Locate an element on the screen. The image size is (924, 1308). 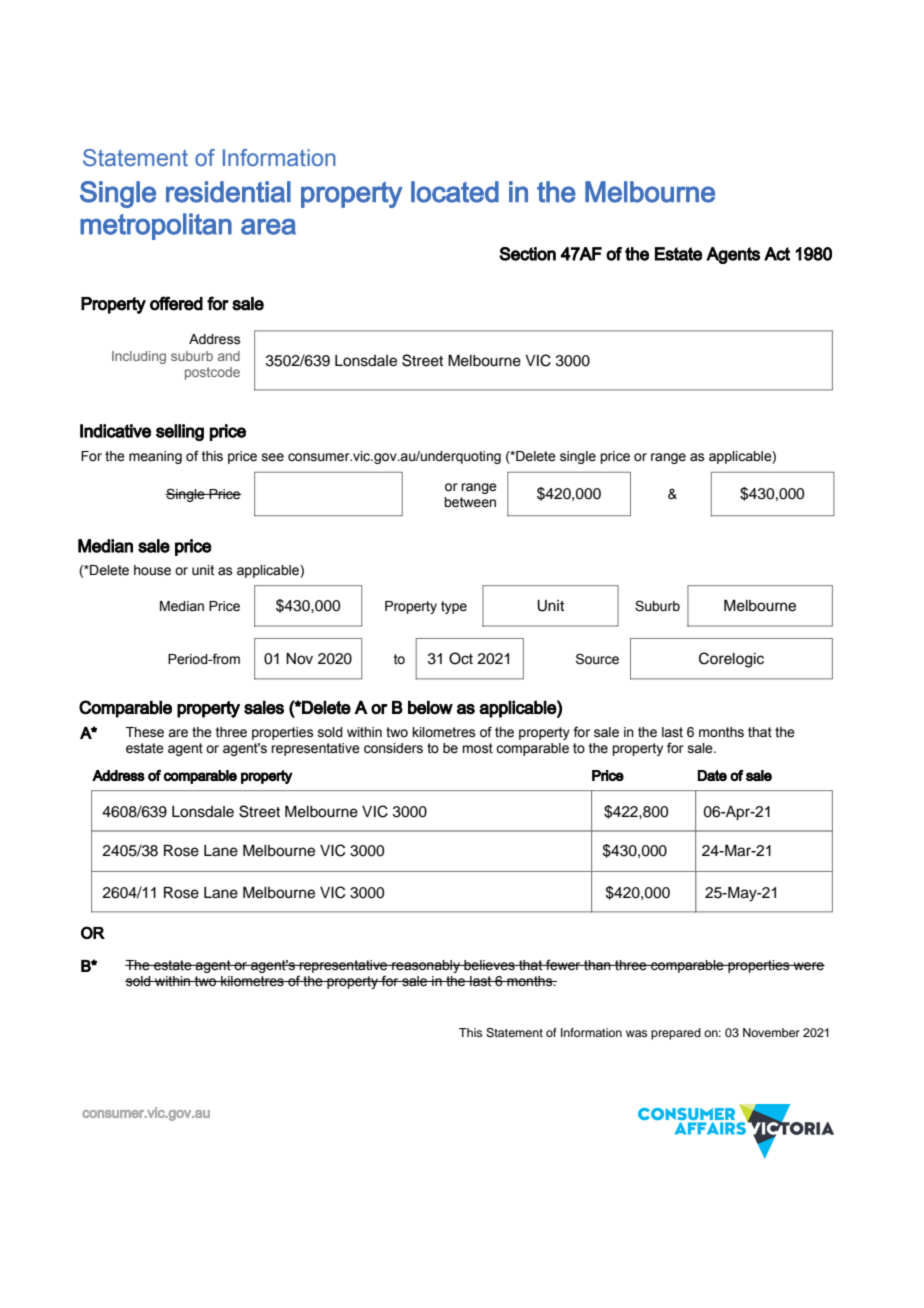
reasonably is located at coordinates (426, 966).
